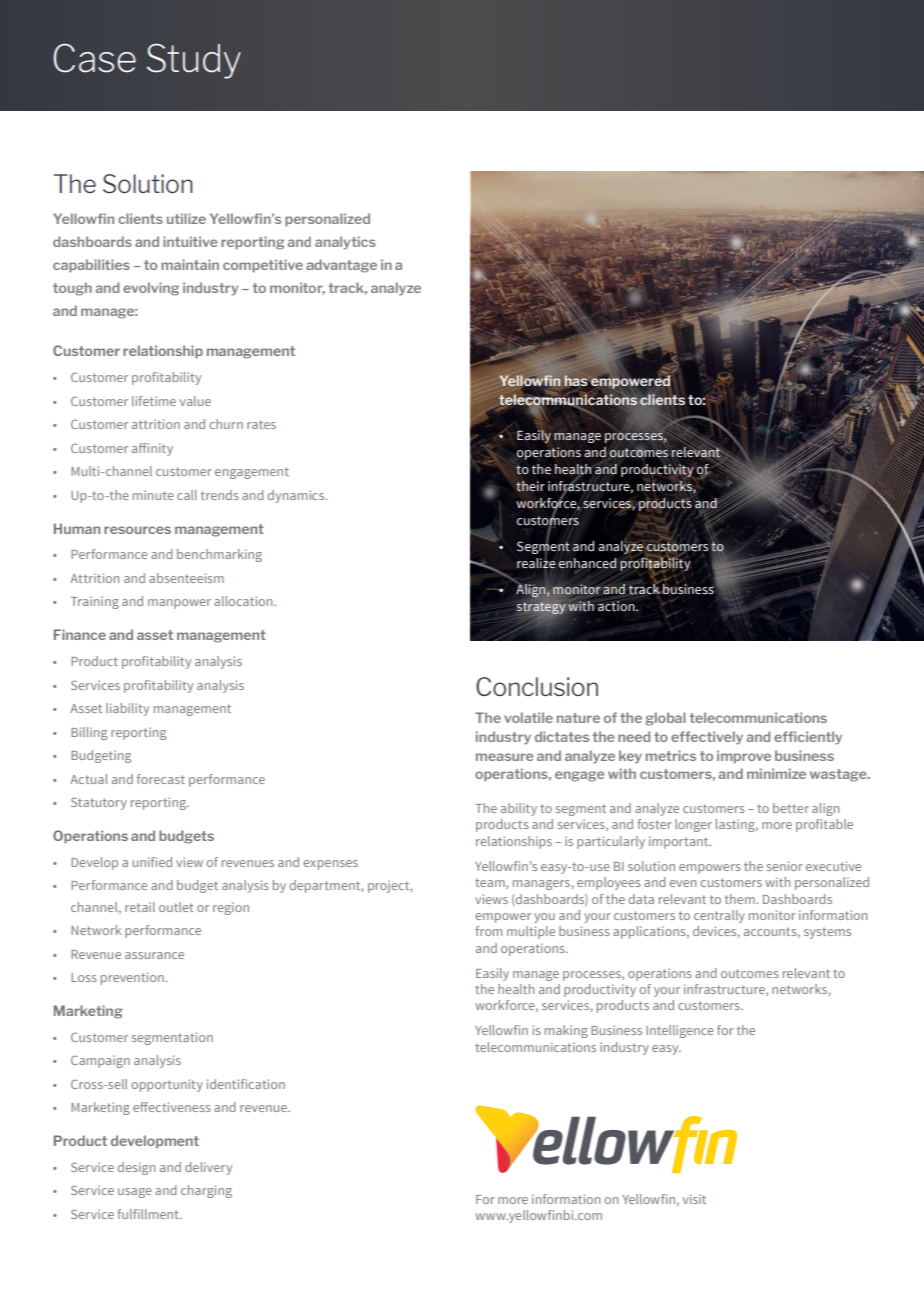  What do you see at coordinates (587, 564) in the page?
I see `enhanced` at bounding box center [587, 564].
